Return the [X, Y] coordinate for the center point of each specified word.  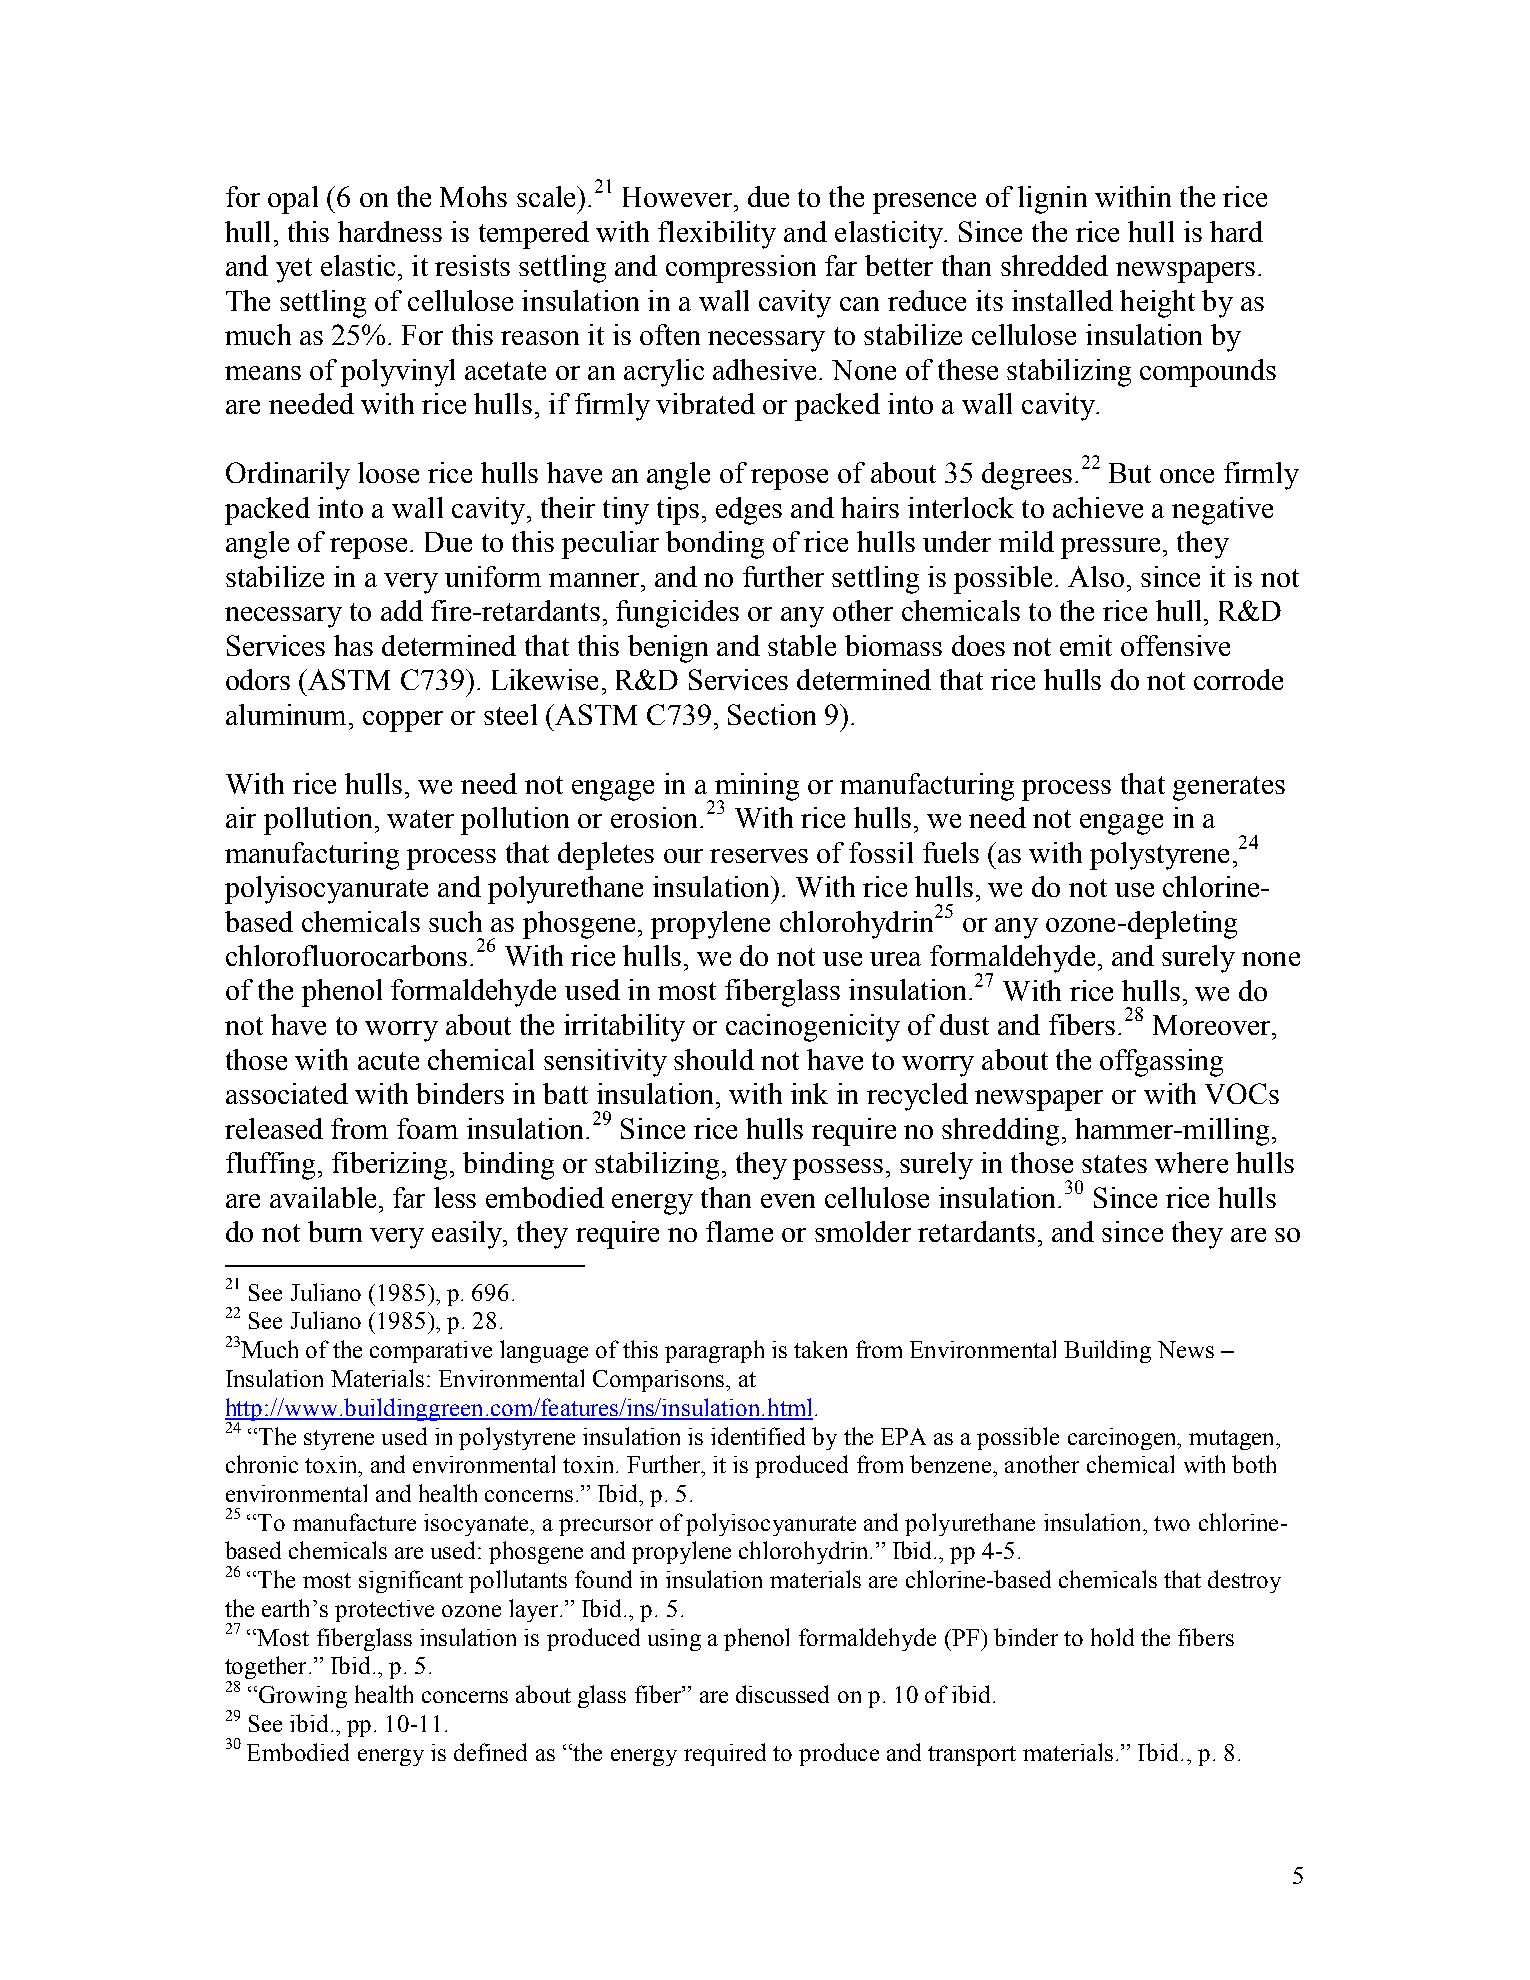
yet [294, 270]
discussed [782, 1694]
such [455, 921]
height [1157, 304]
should [714, 1059]
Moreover [1213, 1025]
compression [741, 269]
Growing [303, 1697]
